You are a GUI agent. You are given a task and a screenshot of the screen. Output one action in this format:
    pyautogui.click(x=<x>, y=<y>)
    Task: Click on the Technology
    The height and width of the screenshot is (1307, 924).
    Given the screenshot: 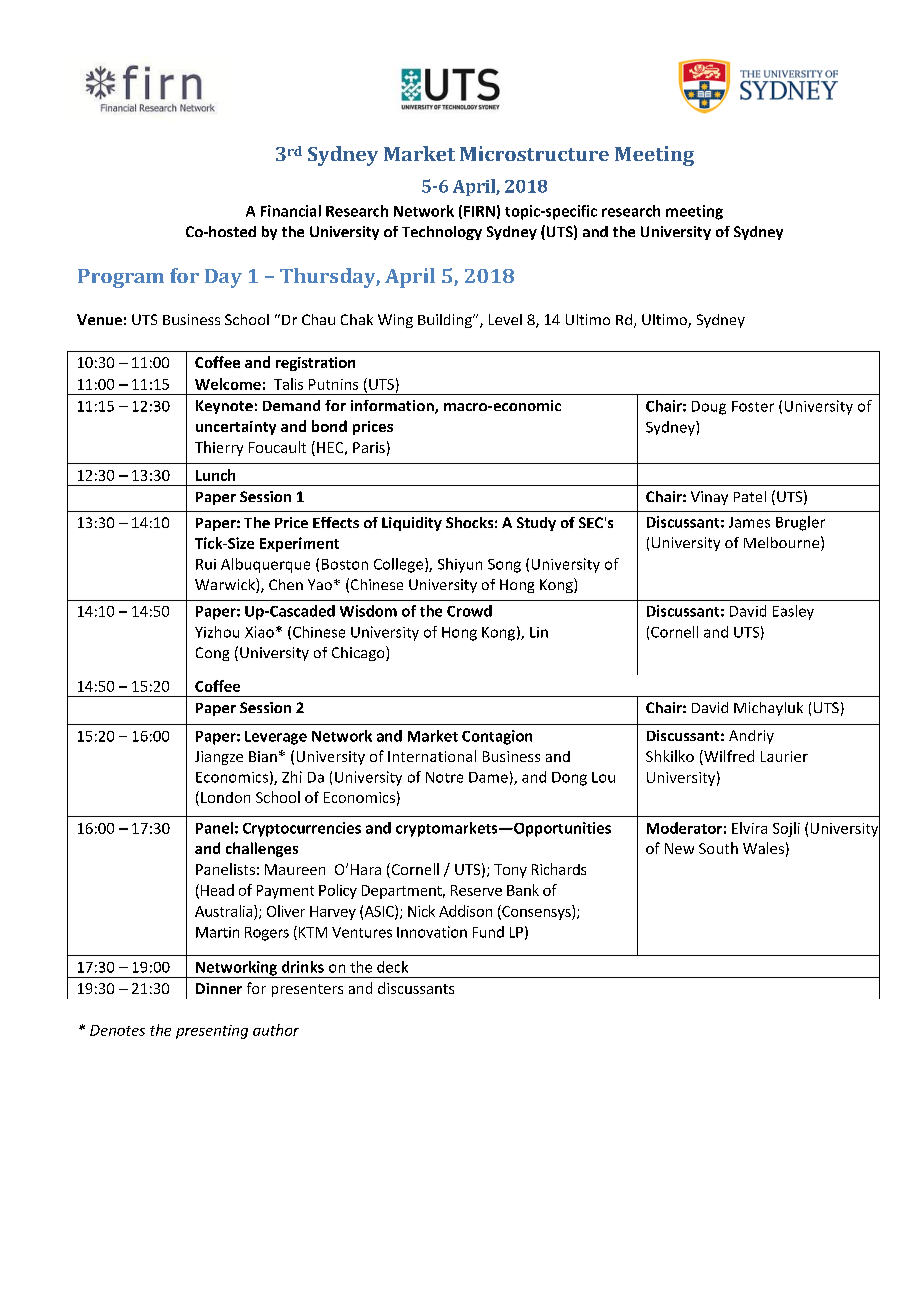 What is the action you would take?
    pyautogui.click(x=442, y=233)
